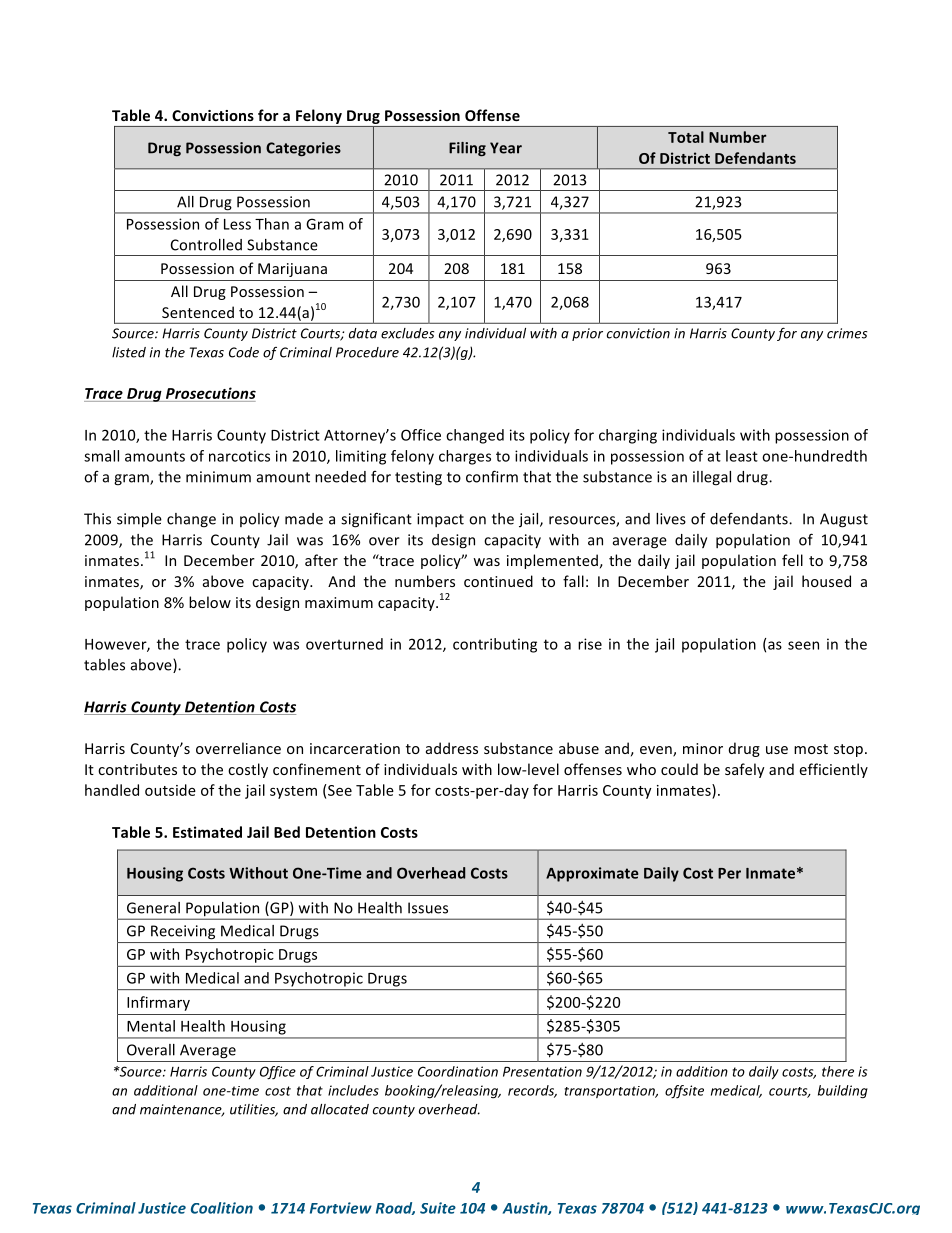 The height and width of the screenshot is (1233, 952). Describe the element at coordinates (495, 645) in the screenshot. I see `contributing` at that location.
